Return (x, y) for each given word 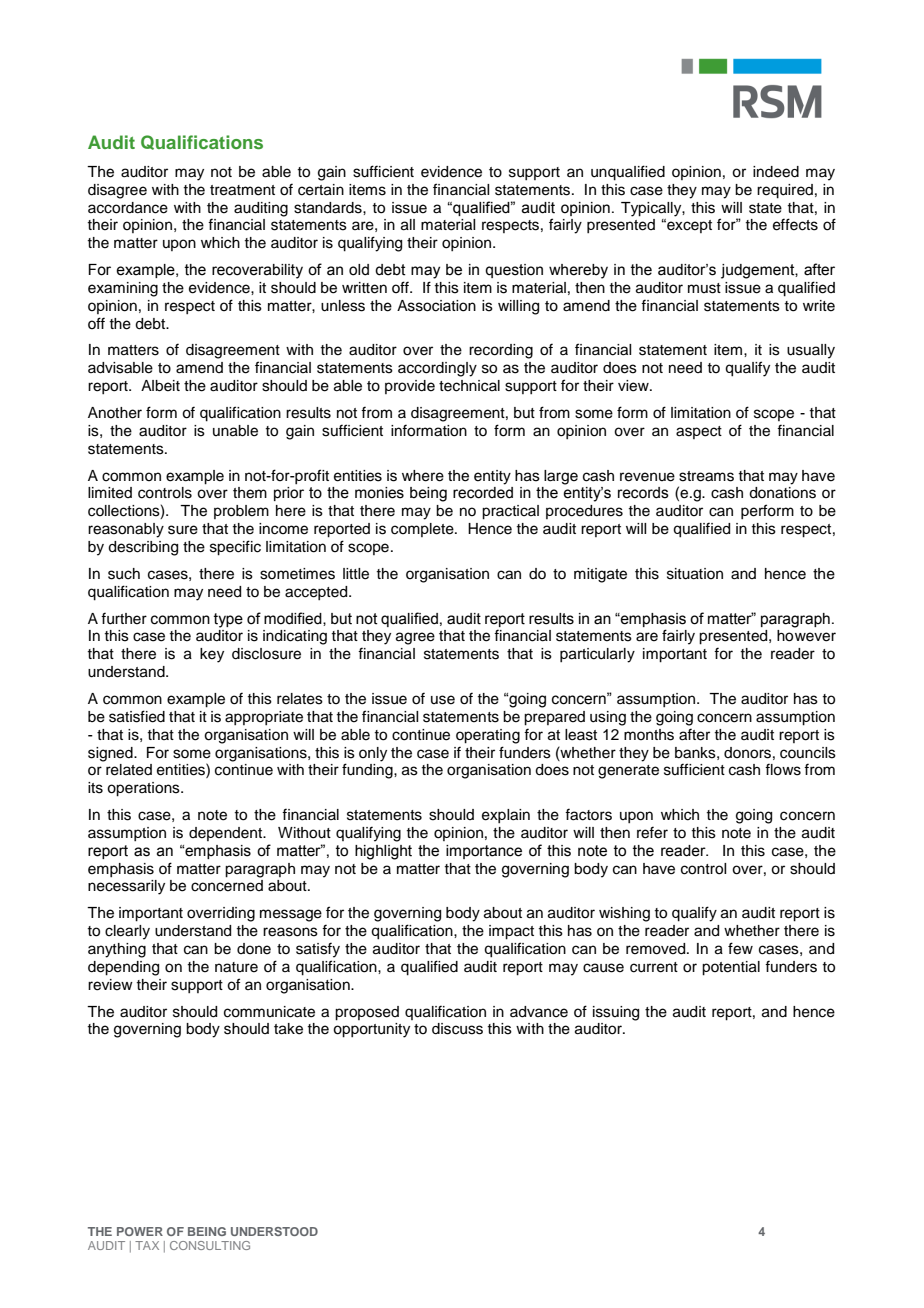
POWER (140, 1231)
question (514, 271)
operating (488, 736)
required (785, 191)
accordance (128, 208)
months (649, 735)
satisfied (137, 716)
